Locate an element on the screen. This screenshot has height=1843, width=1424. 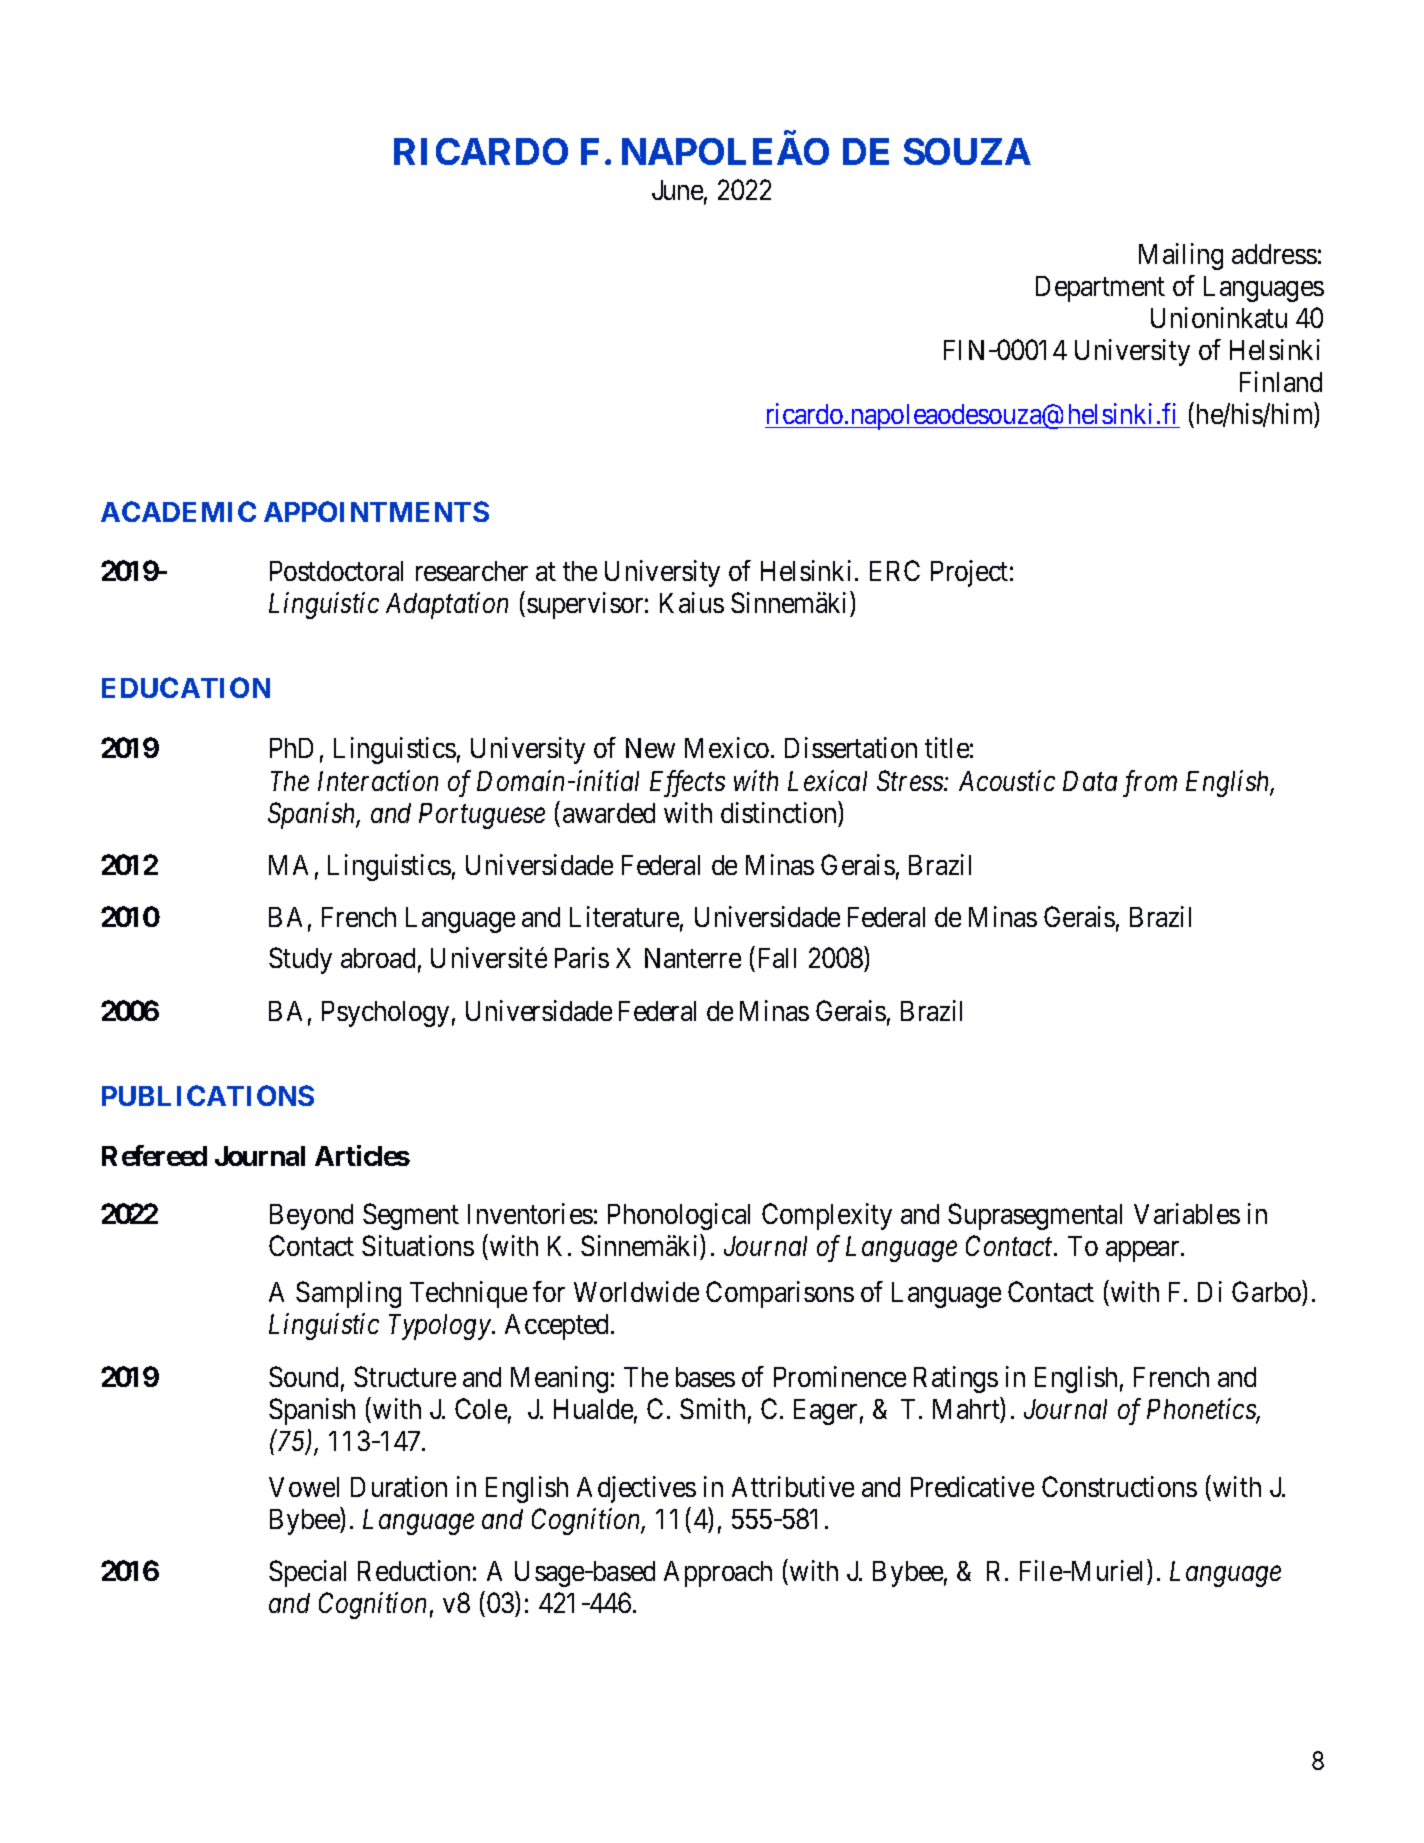
Mailing is located at coordinates (1181, 256).
